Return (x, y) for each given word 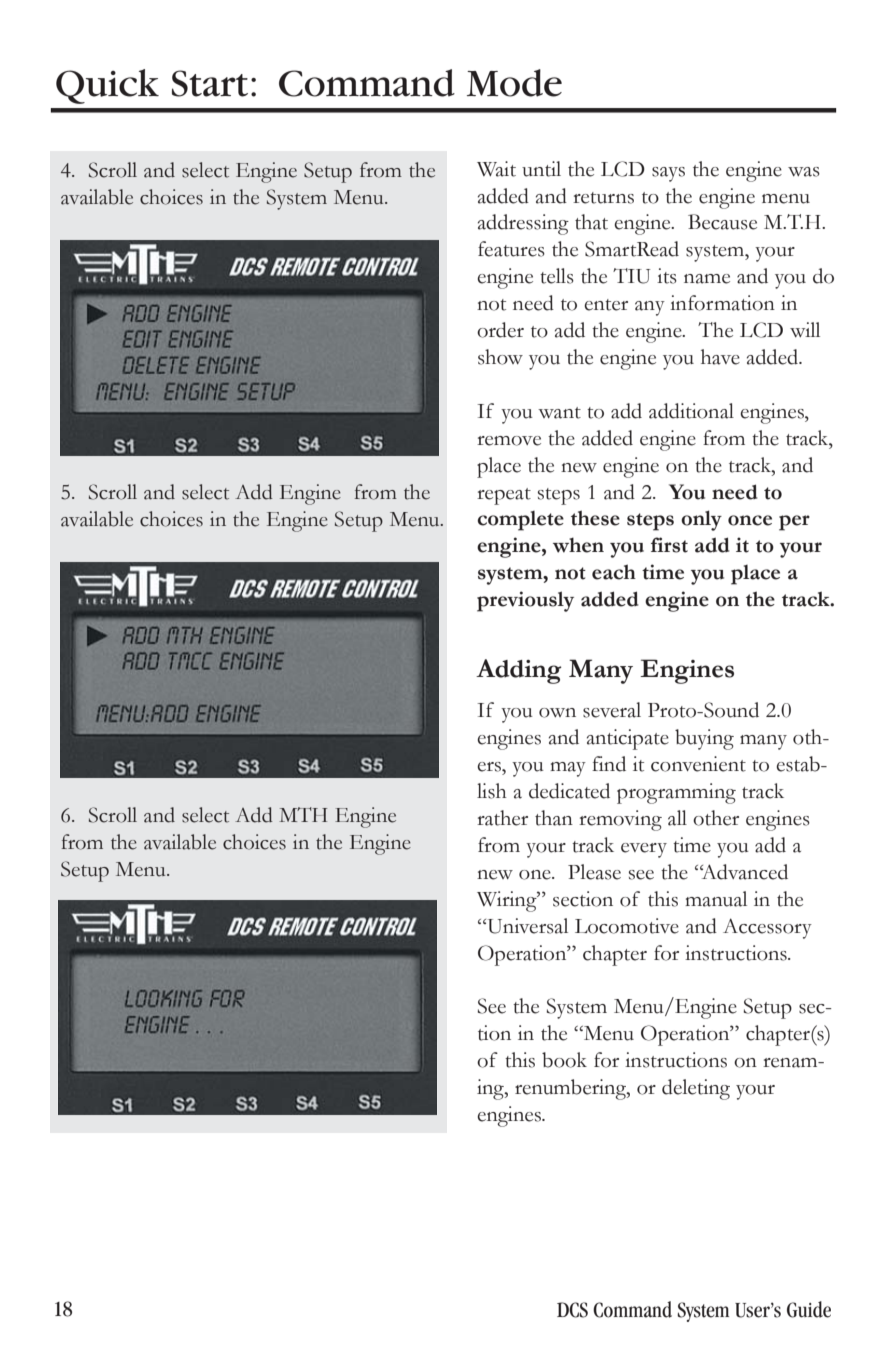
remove (509, 441)
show (500, 357)
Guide (809, 1309)
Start (210, 83)
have (720, 357)
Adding (519, 671)
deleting (696, 1089)
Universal (526, 926)
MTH (303, 814)
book (564, 1060)
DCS (572, 1310)
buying (704, 739)
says (668, 174)
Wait (496, 169)
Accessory (767, 928)
